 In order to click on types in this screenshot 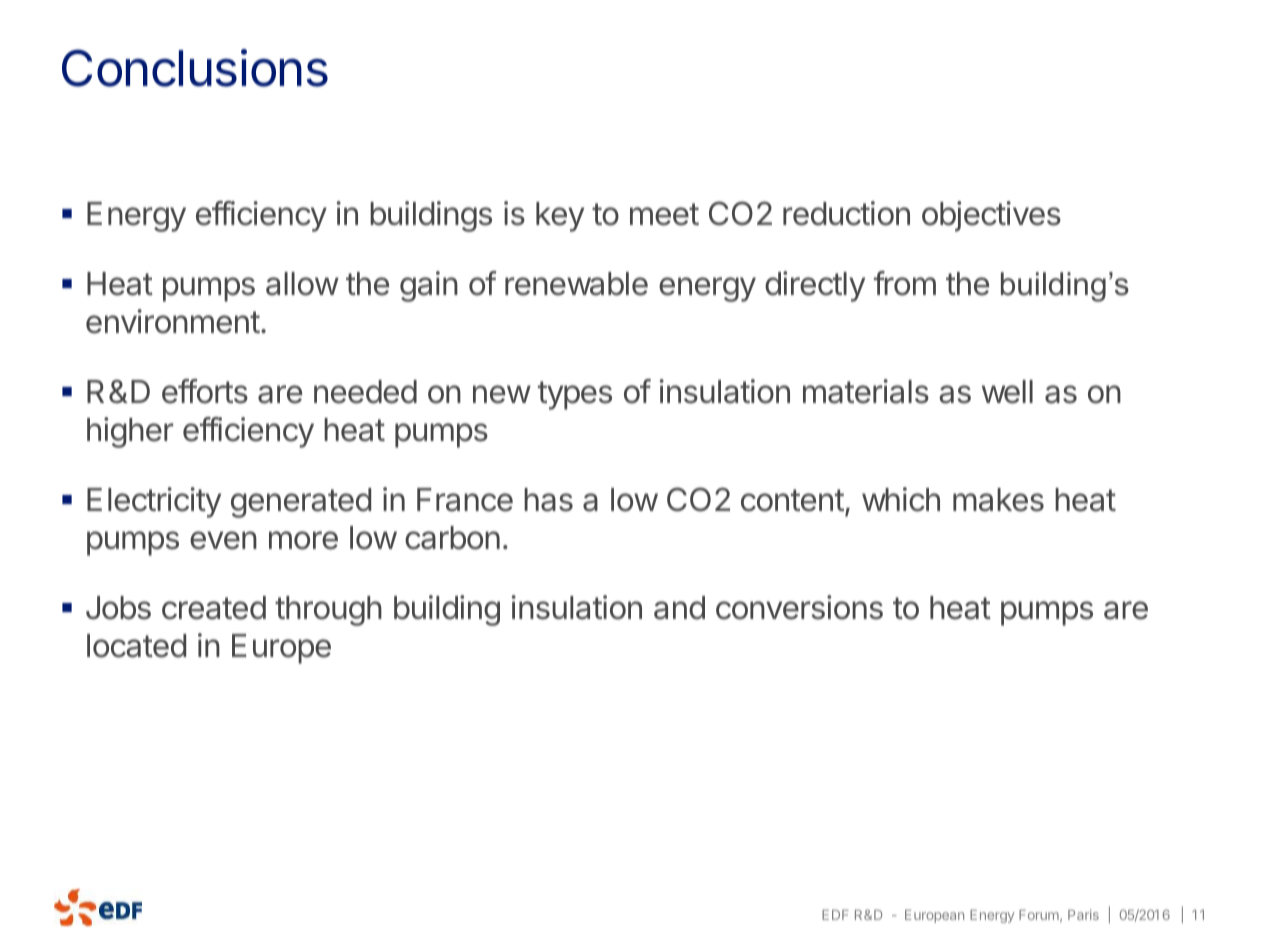, I will do `click(575, 395)`.
